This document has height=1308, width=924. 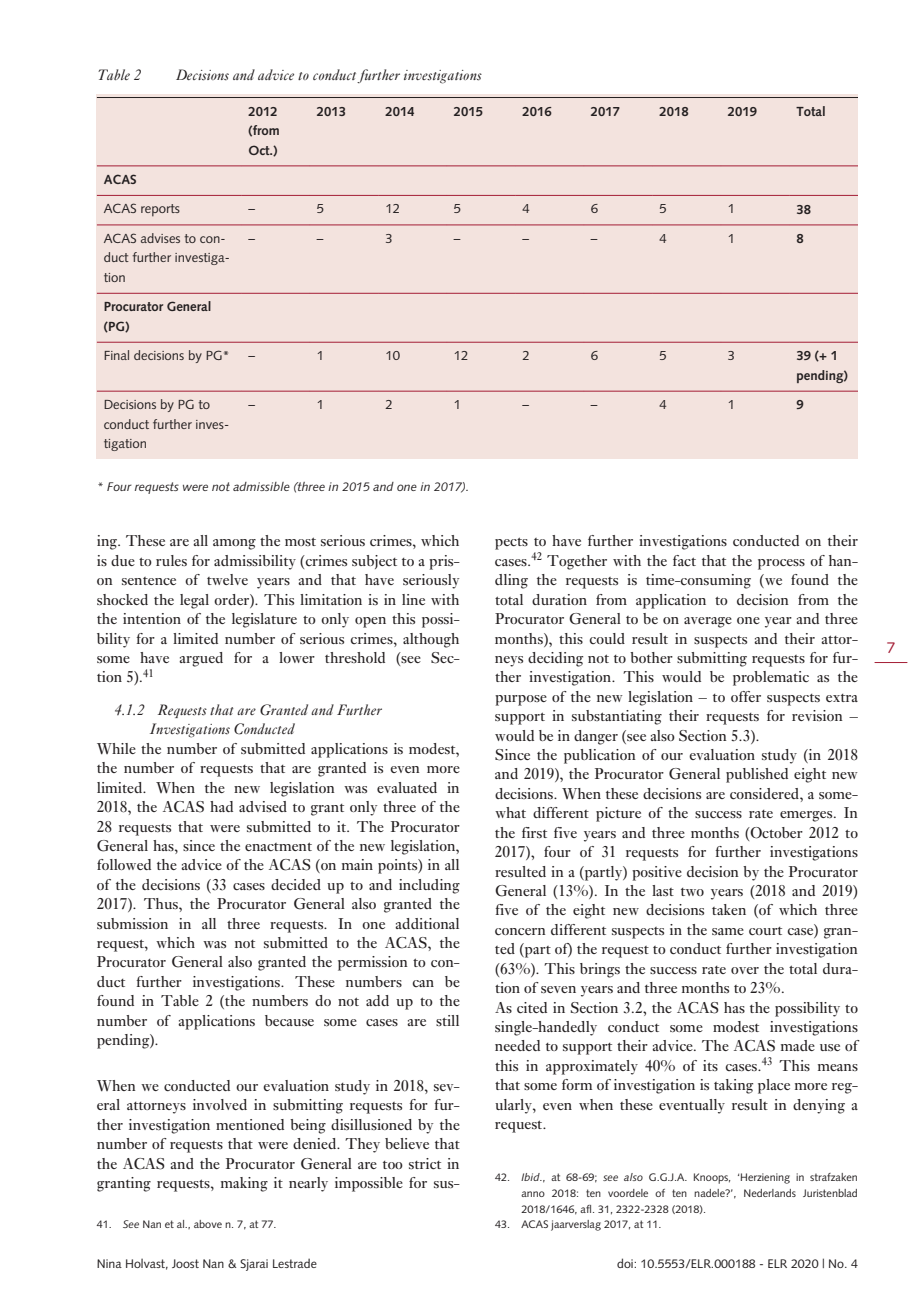 I want to click on published, so click(x=757, y=775).
